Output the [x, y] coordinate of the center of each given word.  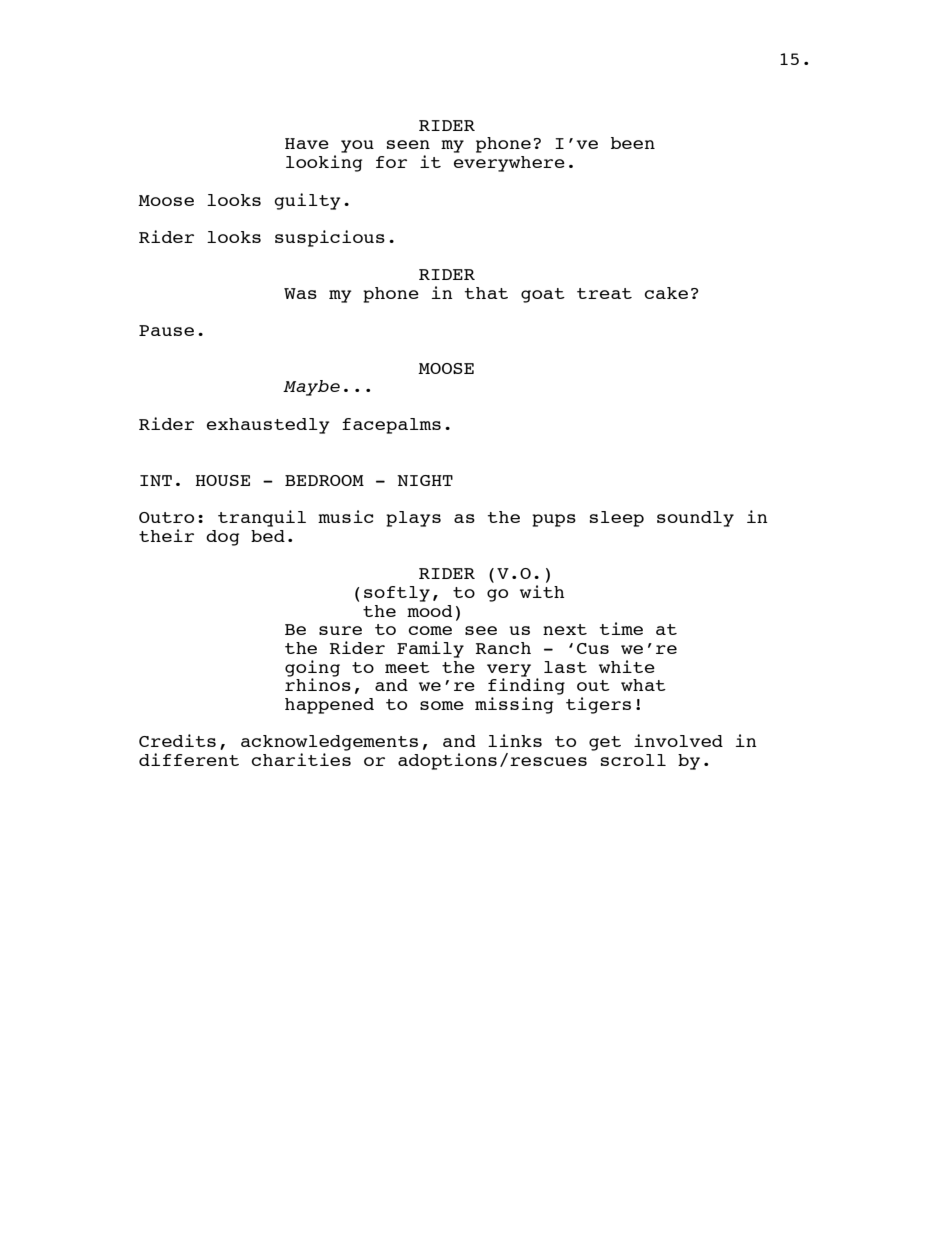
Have [307, 143]
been [633, 143]
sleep [617, 519]
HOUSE [223, 480]
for [391, 162]
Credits [177, 740]
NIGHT [425, 480]
